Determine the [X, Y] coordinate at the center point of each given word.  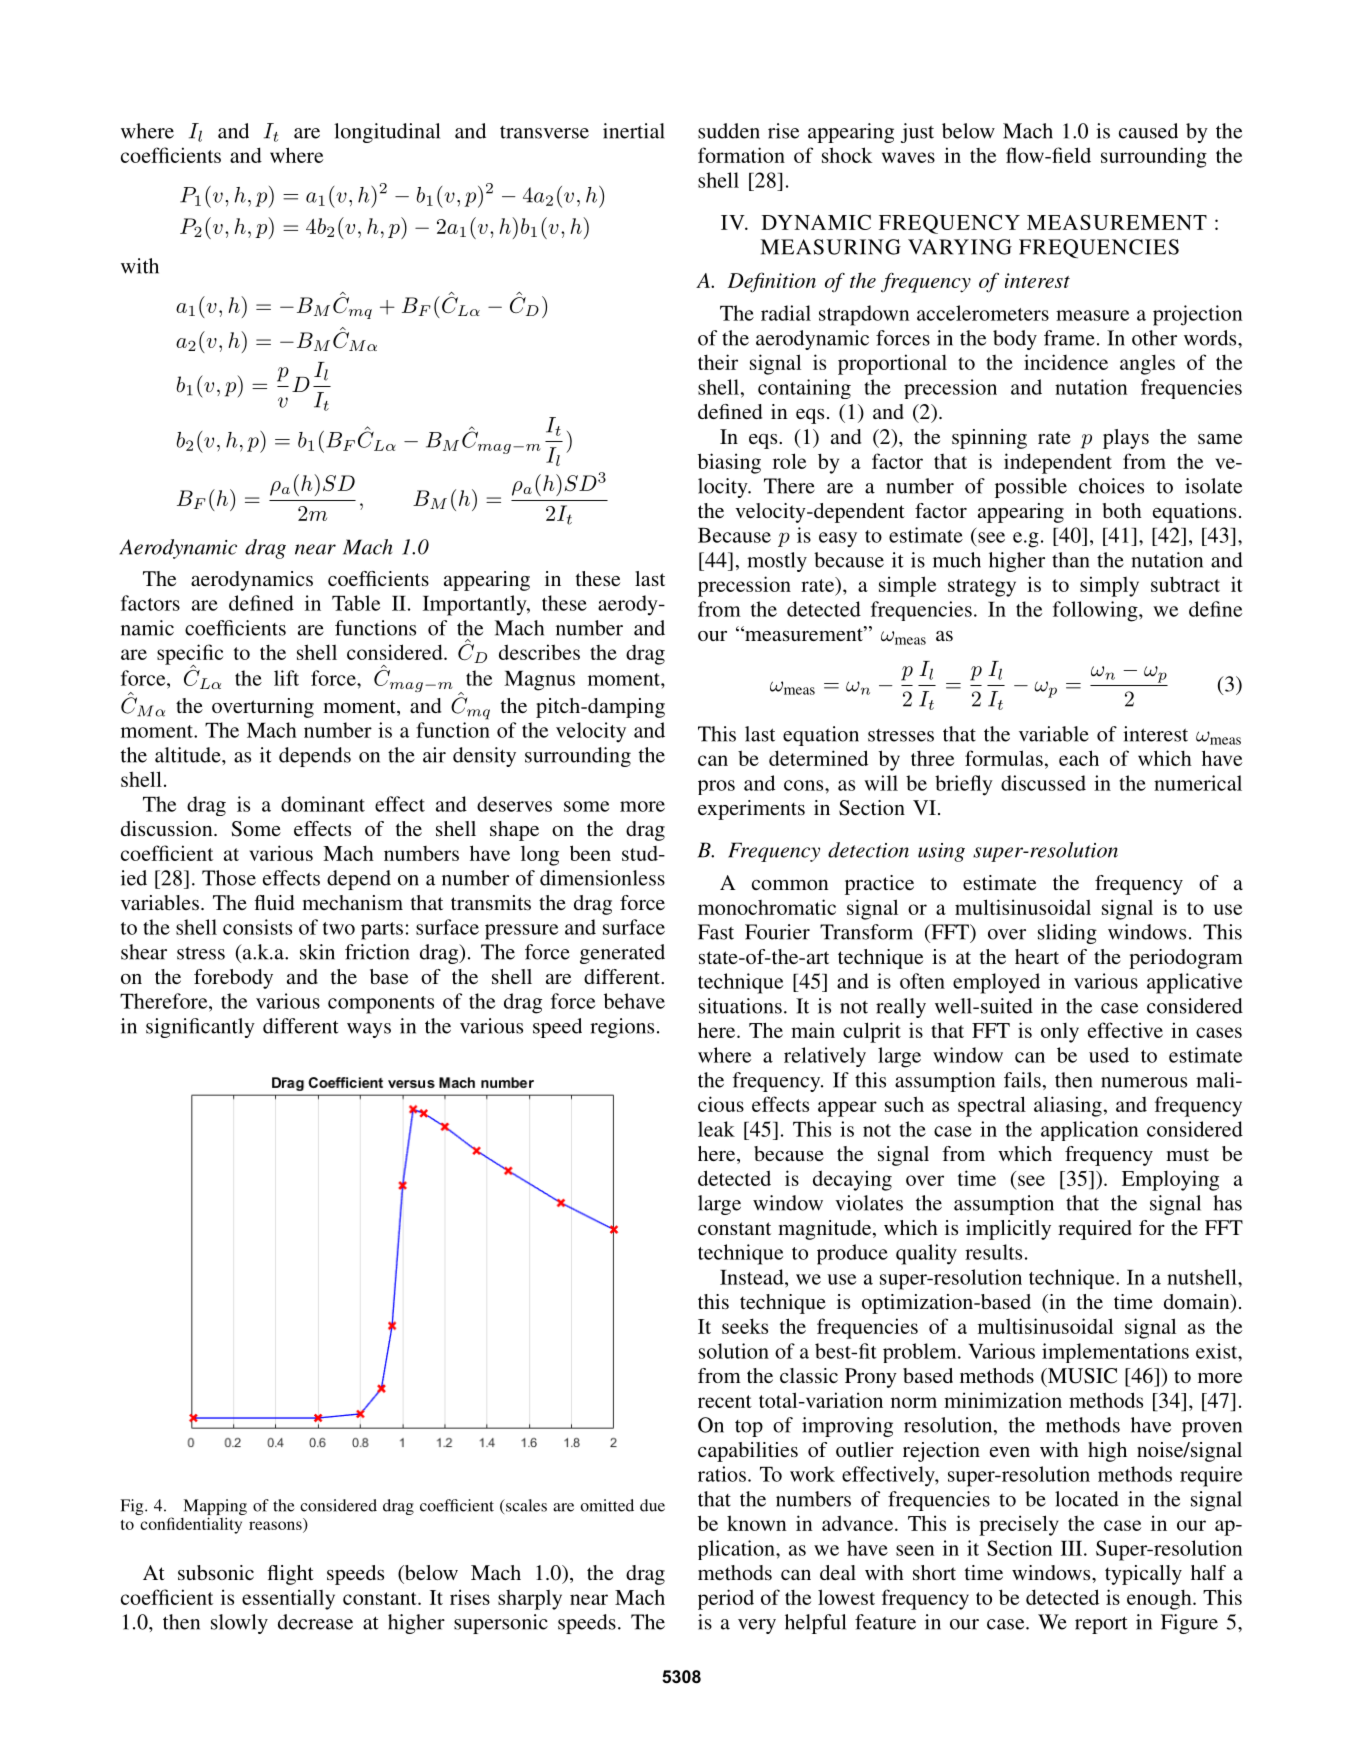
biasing [729, 463]
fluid [274, 902]
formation [741, 155]
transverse [544, 132]
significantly [200, 1028]
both [1122, 510]
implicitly [1008, 1230]
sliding [1067, 934]
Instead [753, 1277]
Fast [716, 932]
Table [356, 603]
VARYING [960, 247]
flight [290, 1575]
